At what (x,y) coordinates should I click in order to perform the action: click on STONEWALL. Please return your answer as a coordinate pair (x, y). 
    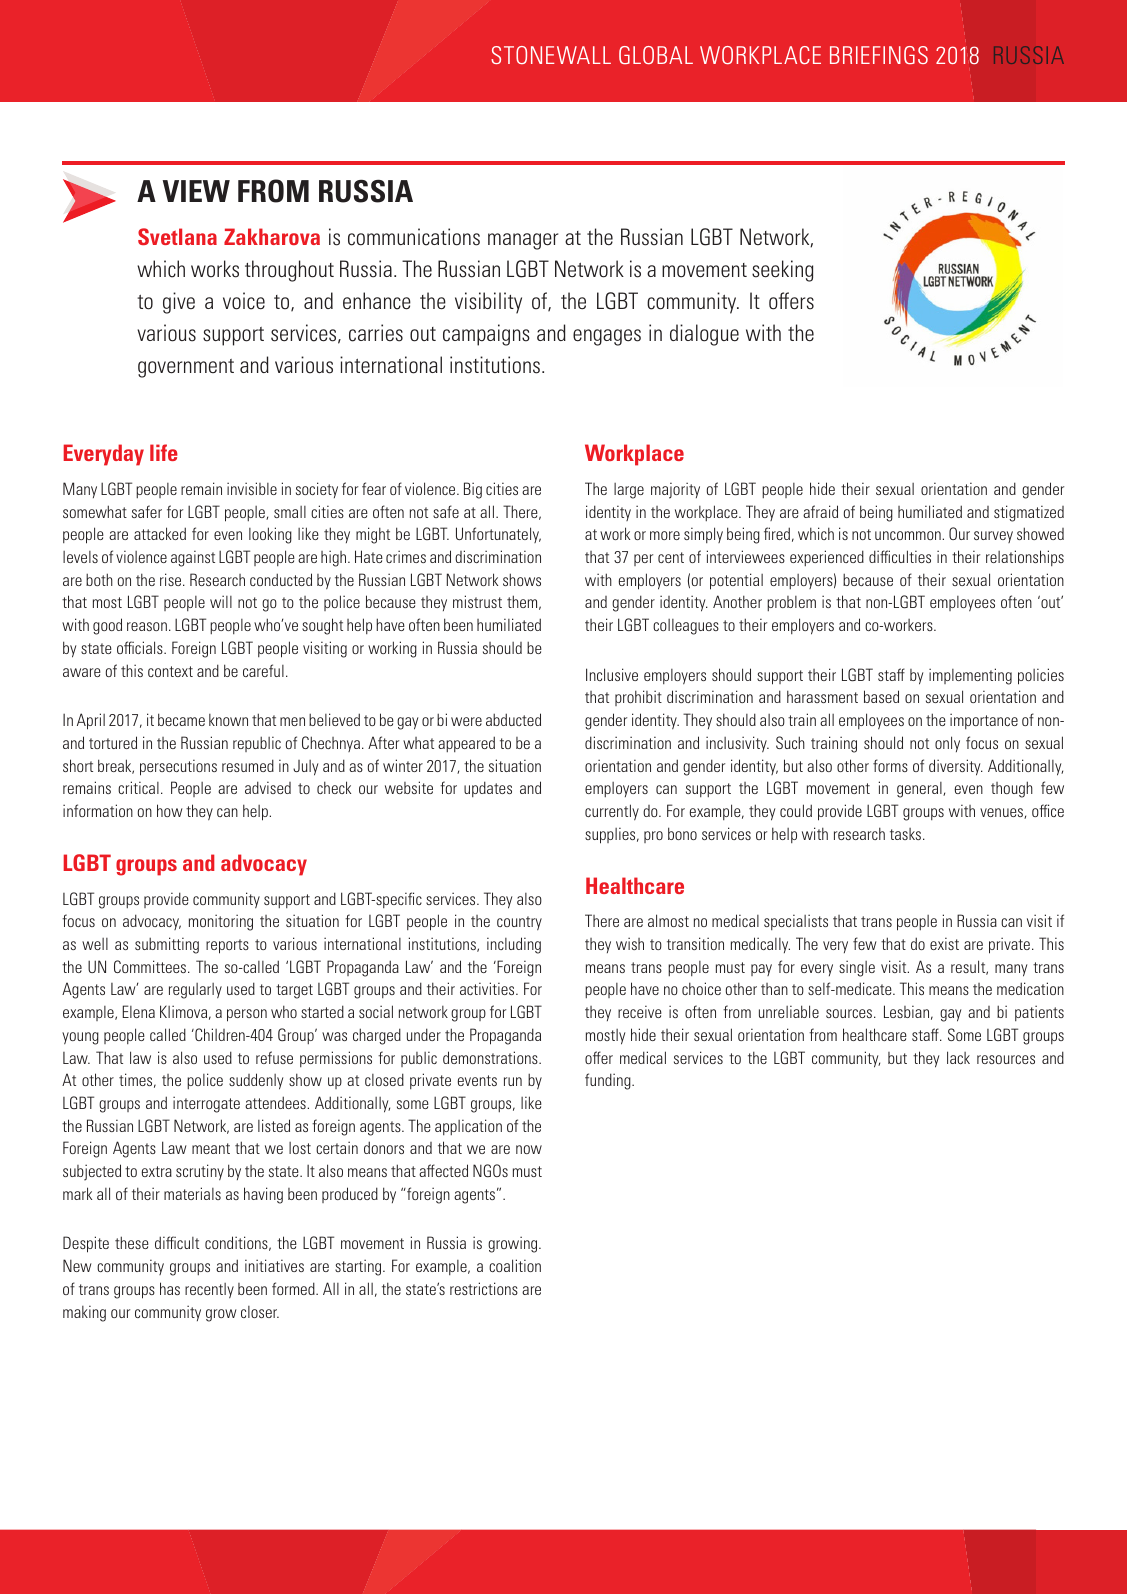
    Looking at the image, I should click on (551, 55).
